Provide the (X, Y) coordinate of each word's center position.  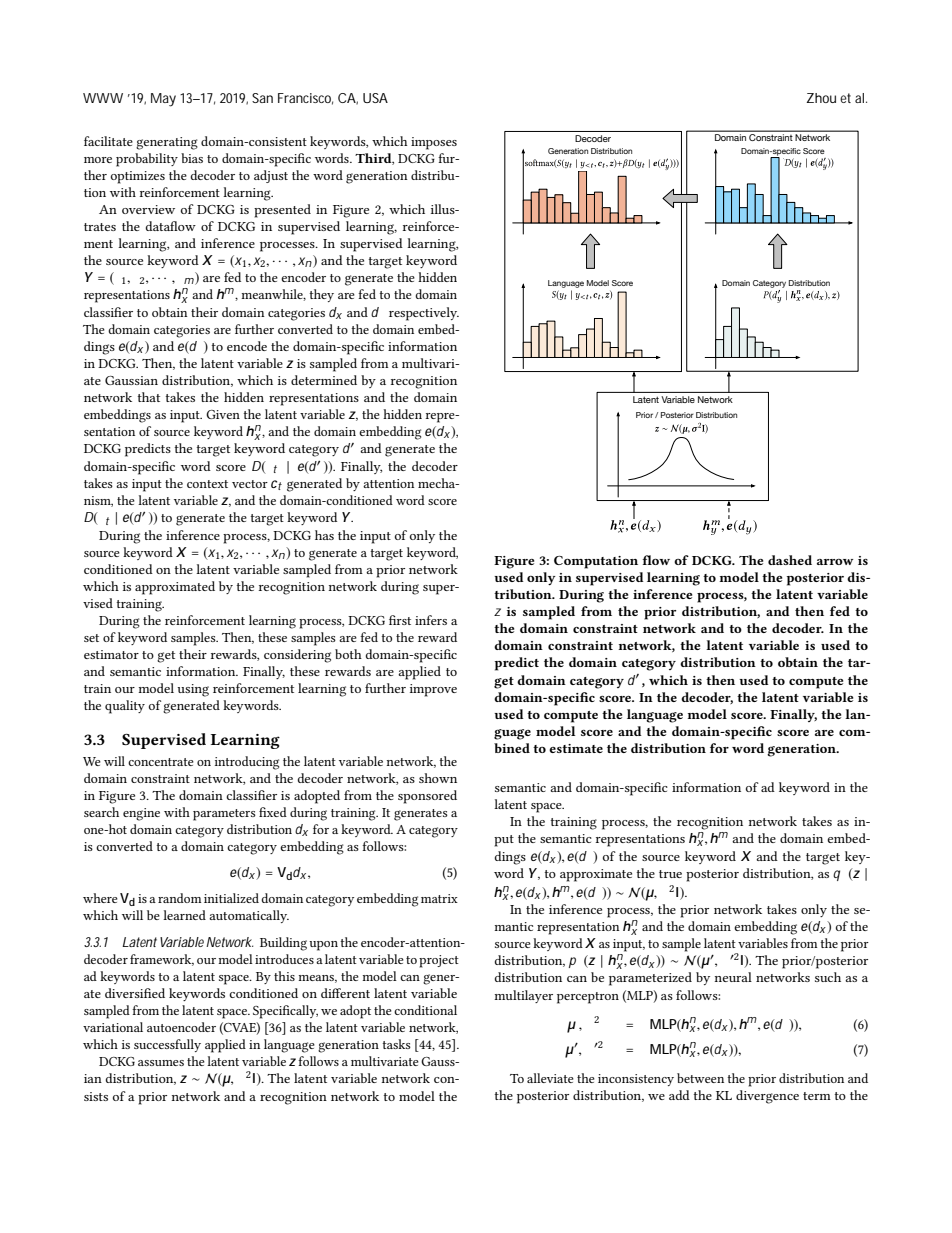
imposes (434, 143)
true (670, 874)
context (207, 484)
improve (433, 690)
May (163, 100)
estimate (576, 748)
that (149, 397)
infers (431, 620)
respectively (424, 314)
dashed (790, 560)
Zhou (821, 98)
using (193, 690)
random (179, 898)
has (324, 535)
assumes (161, 1063)
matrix (439, 898)
